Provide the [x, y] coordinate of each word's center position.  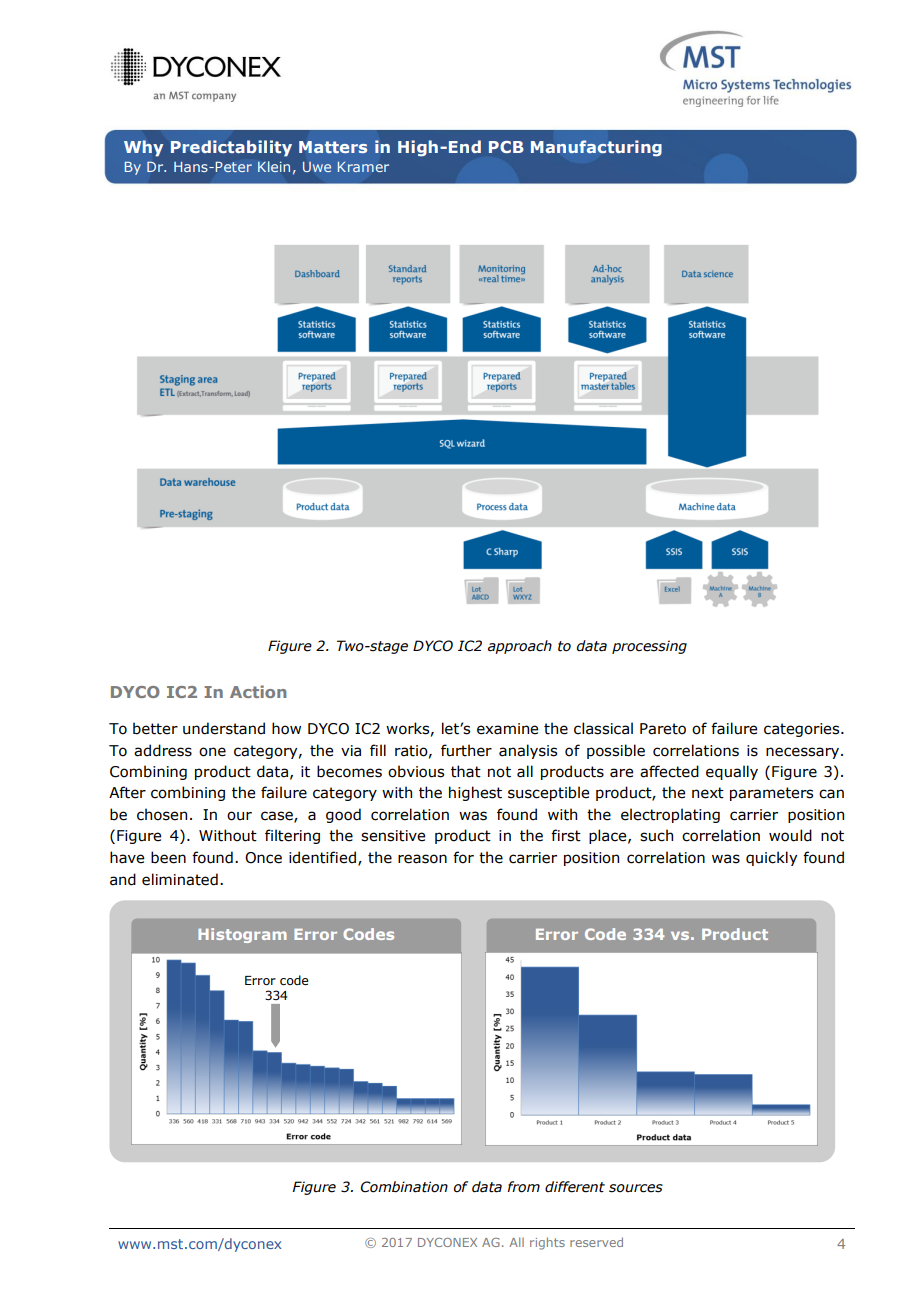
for [463, 857]
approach [520, 647]
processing [649, 647]
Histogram [242, 935]
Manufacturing [596, 148]
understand [224, 728]
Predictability [231, 148]
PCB [506, 147]
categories [803, 730]
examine [507, 729]
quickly [771, 858]
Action [258, 691]
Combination [404, 1187]
